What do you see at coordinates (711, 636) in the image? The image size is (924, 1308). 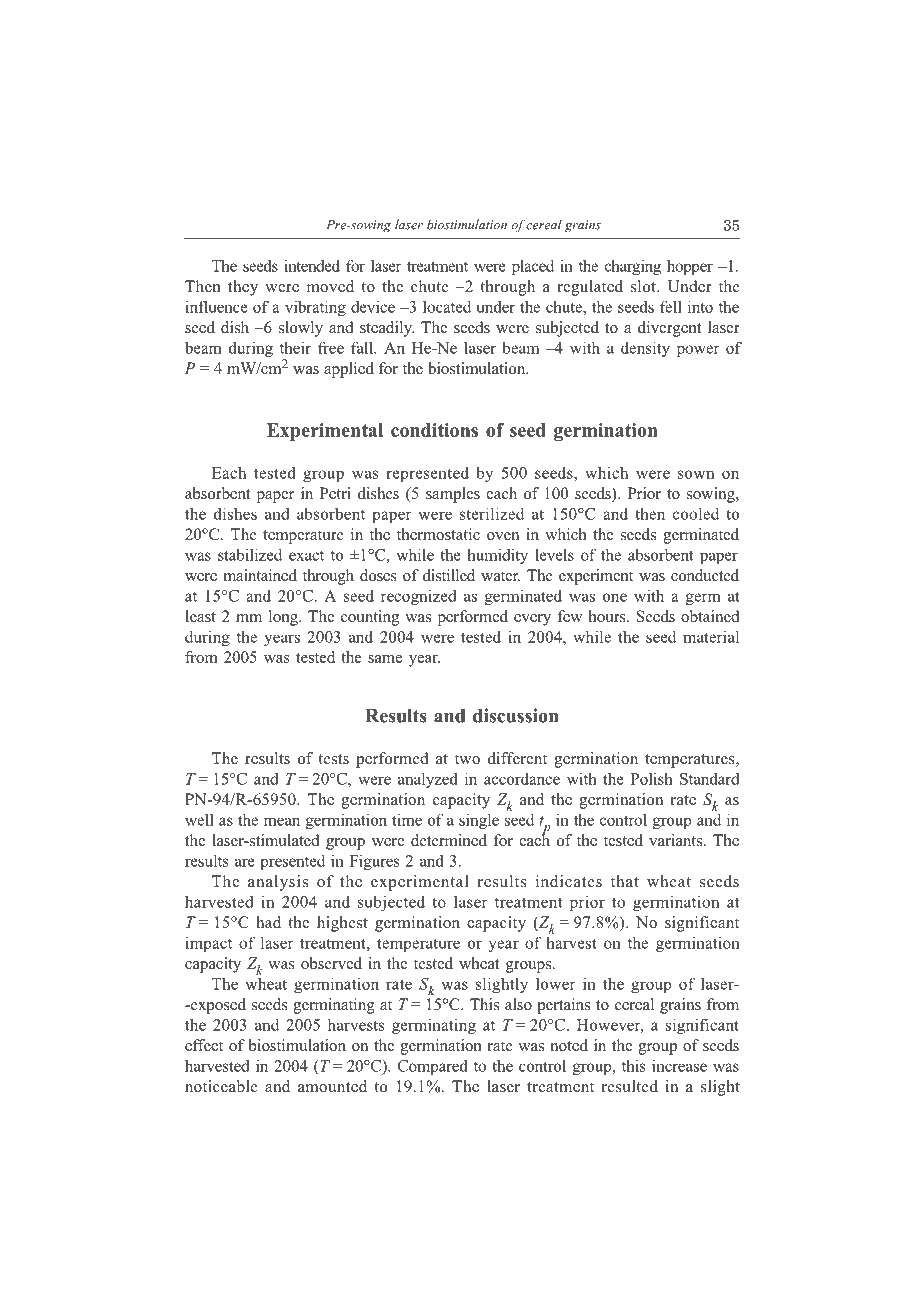 I see `material` at bounding box center [711, 636].
